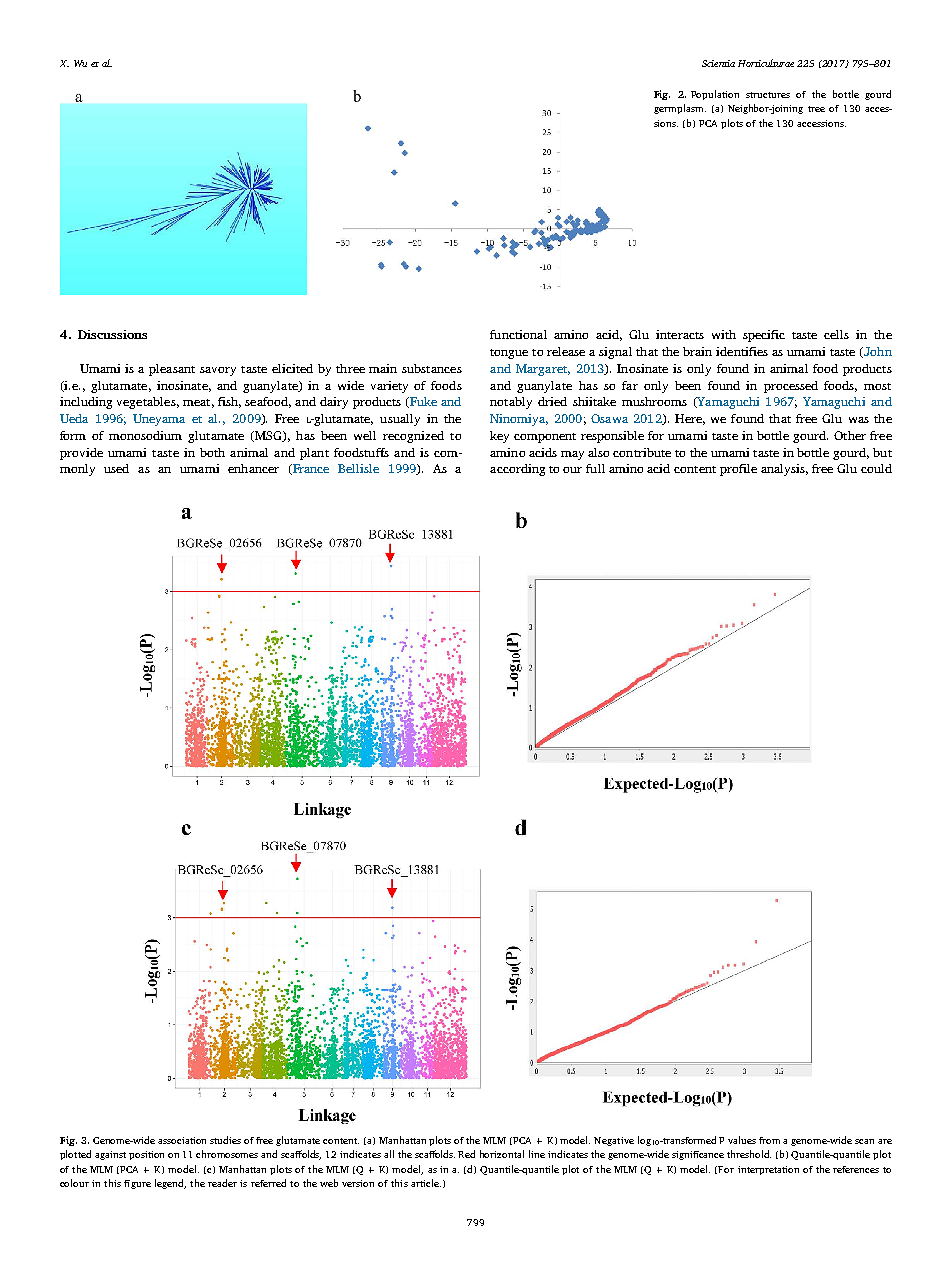  I want to click on line, so click(537, 1154).
